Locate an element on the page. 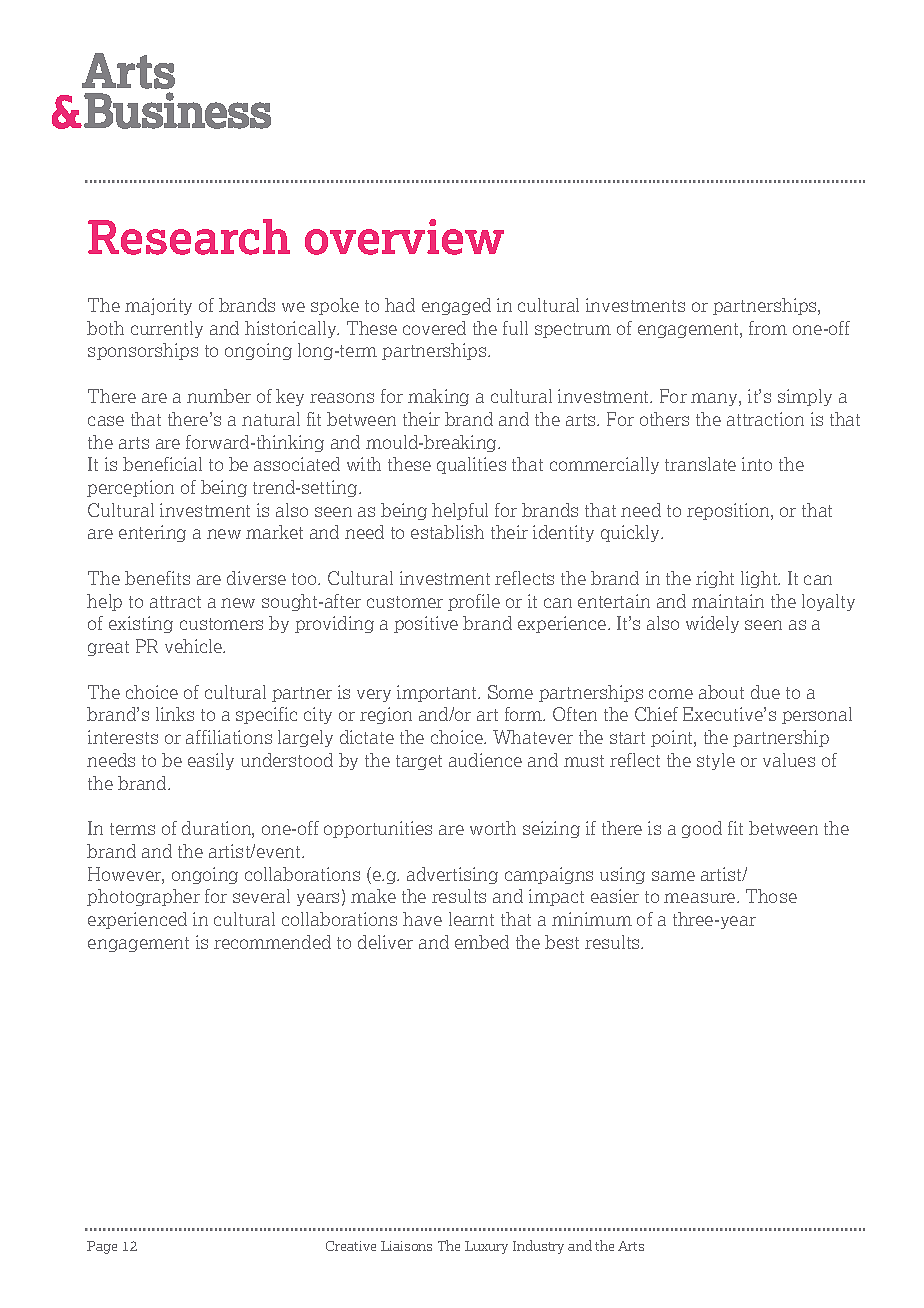 This image has width=924, height=1308. easily is located at coordinates (211, 761).
